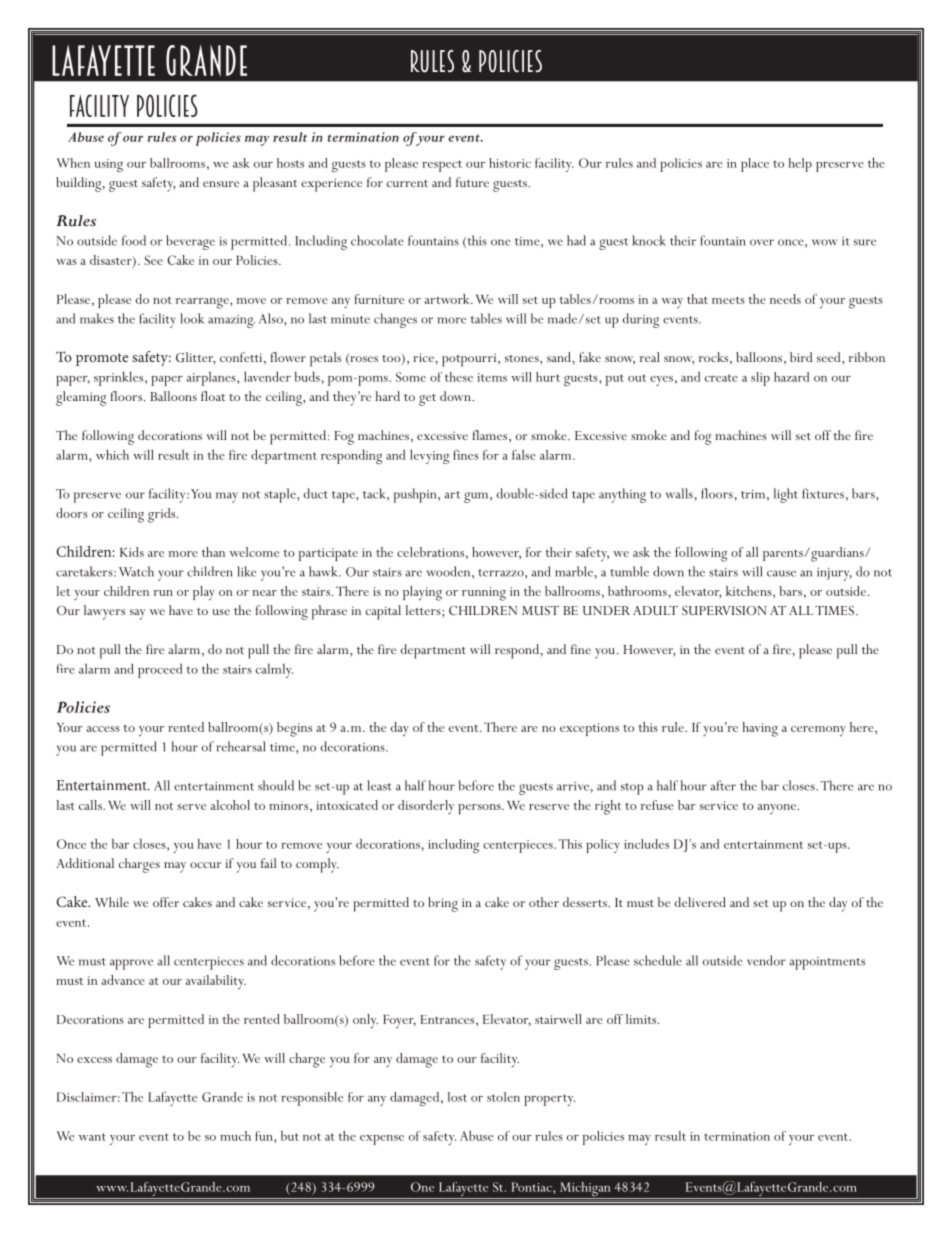 Image resolution: width=952 pixels, height=1233 pixels. I want to click on celebrations, so click(430, 552).
